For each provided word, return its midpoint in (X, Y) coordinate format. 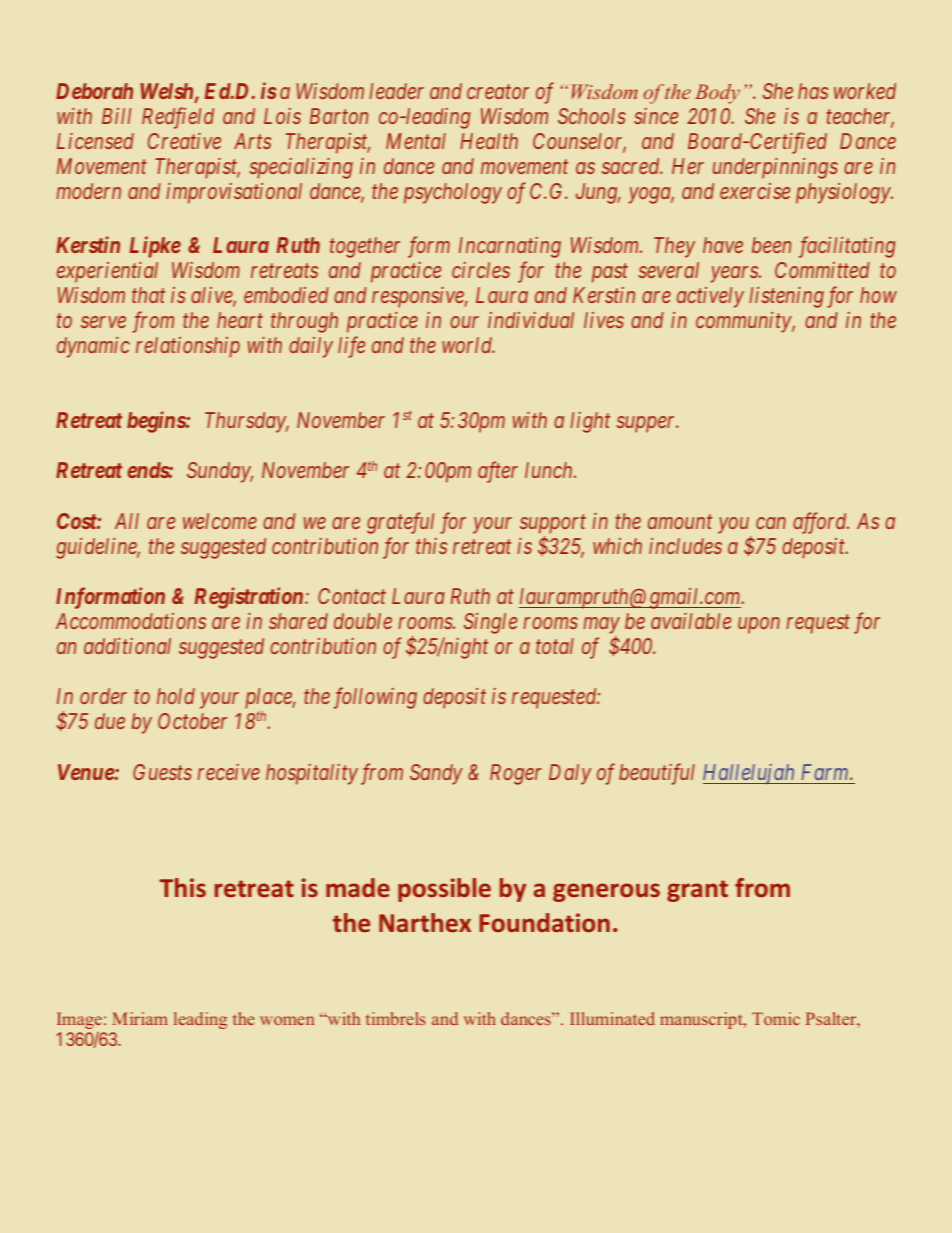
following (375, 698)
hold (176, 696)
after (498, 472)
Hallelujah (750, 774)
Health (489, 141)
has (813, 91)
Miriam (140, 1018)
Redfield (178, 118)
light (590, 422)
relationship (188, 347)
